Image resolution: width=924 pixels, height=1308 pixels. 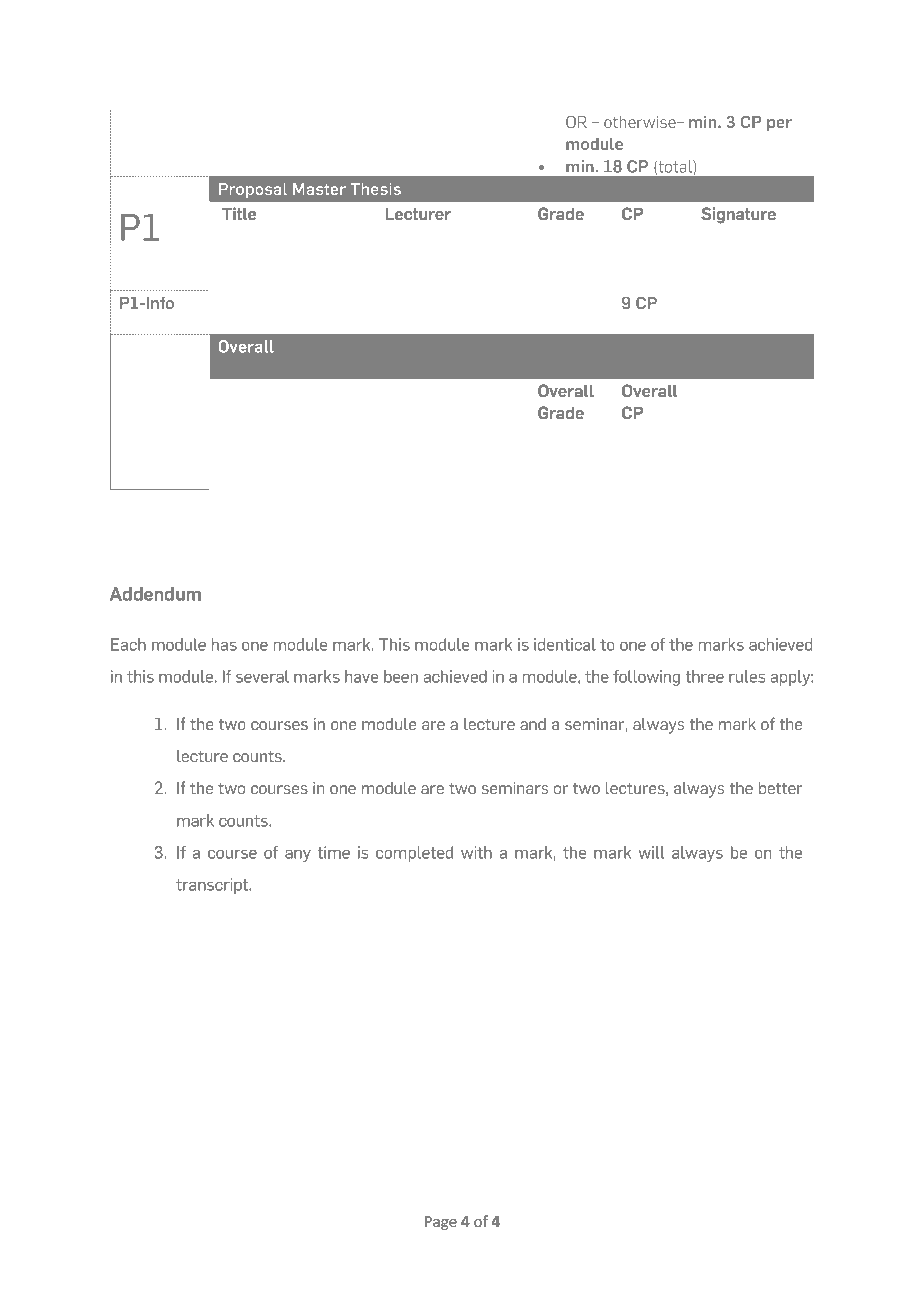 What do you see at coordinates (401, 676) in the image?
I see `been` at bounding box center [401, 676].
